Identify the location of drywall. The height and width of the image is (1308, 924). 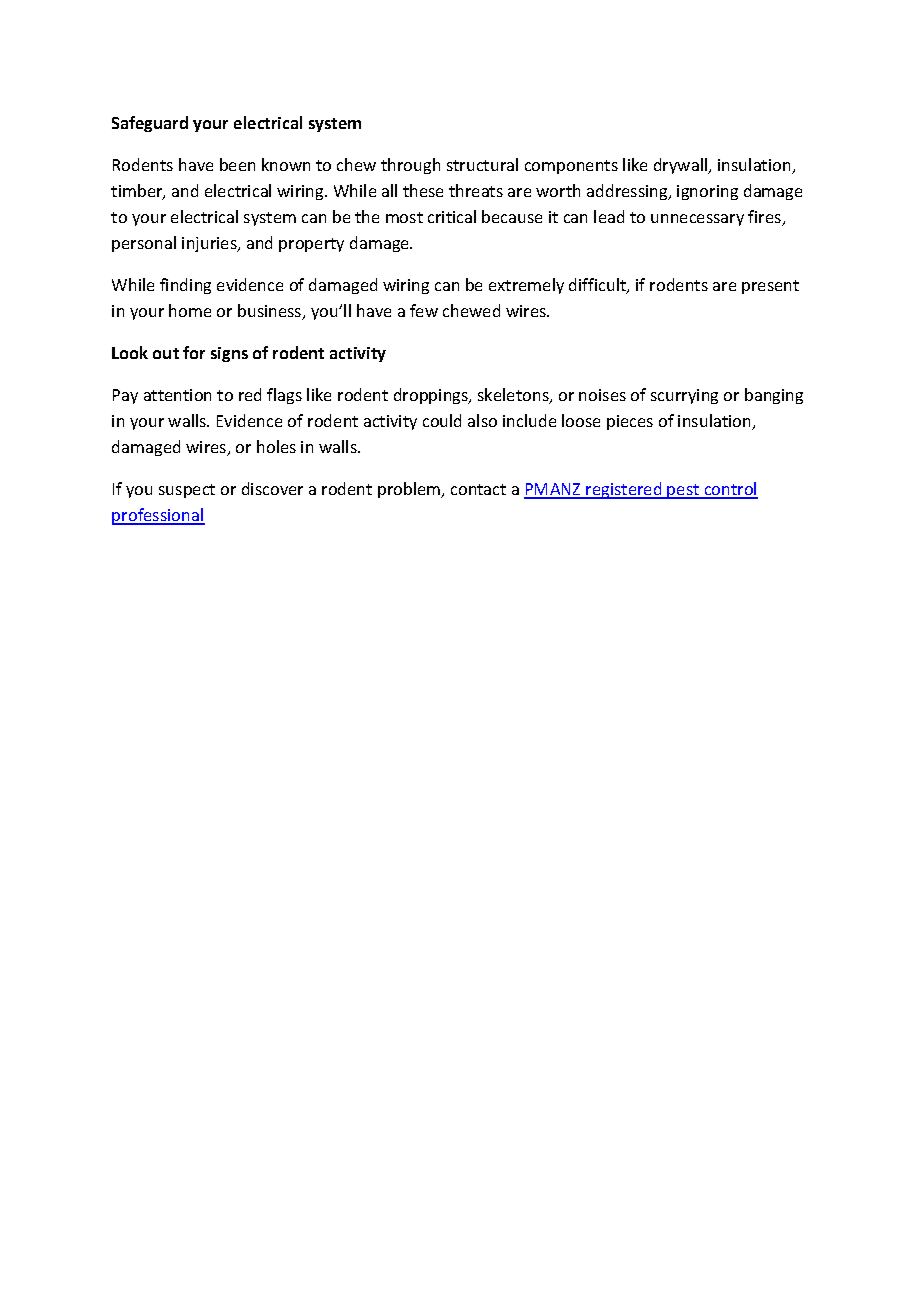
(682, 166).
